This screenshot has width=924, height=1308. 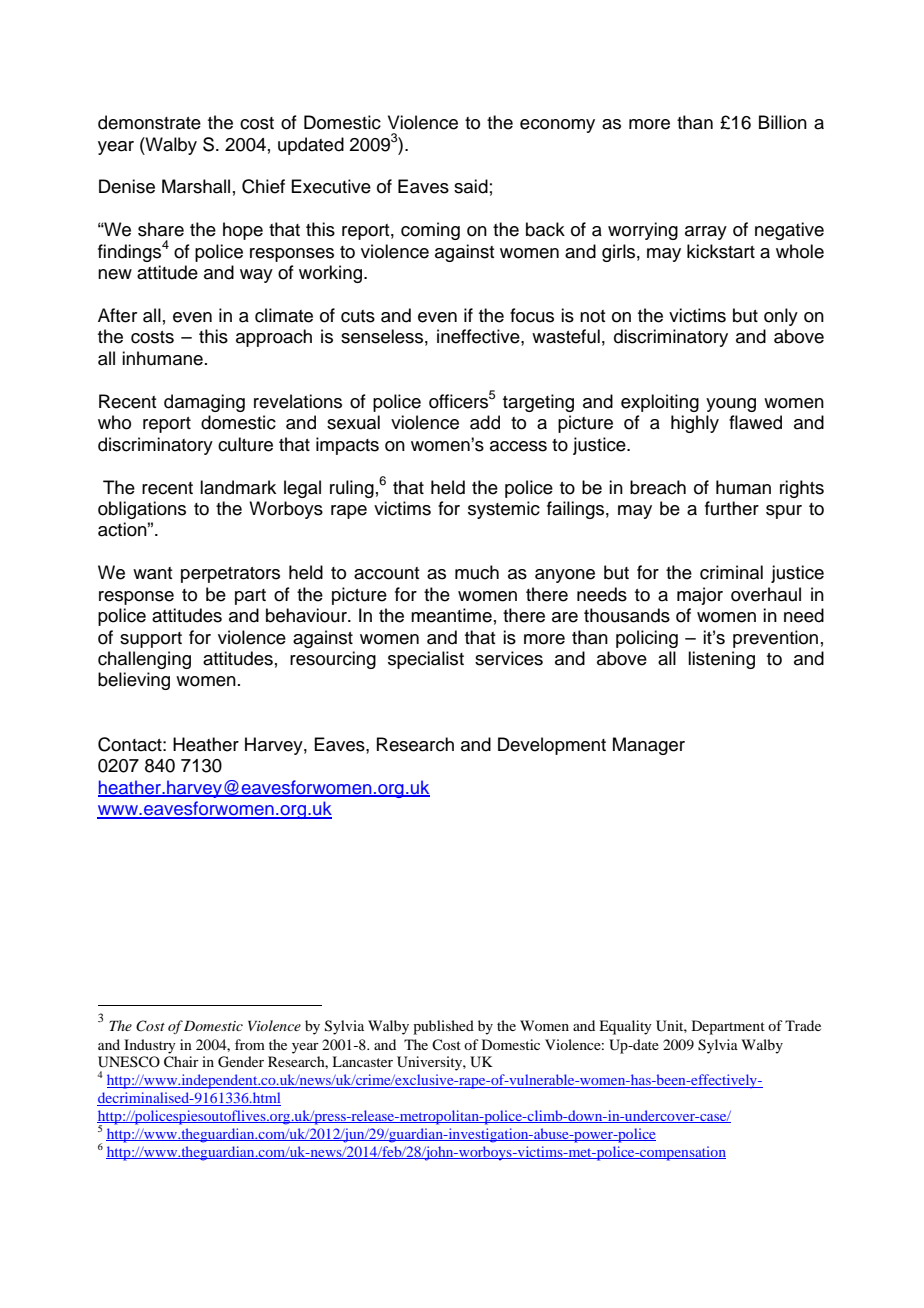 I want to click on Billion, so click(x=783, y=122).
